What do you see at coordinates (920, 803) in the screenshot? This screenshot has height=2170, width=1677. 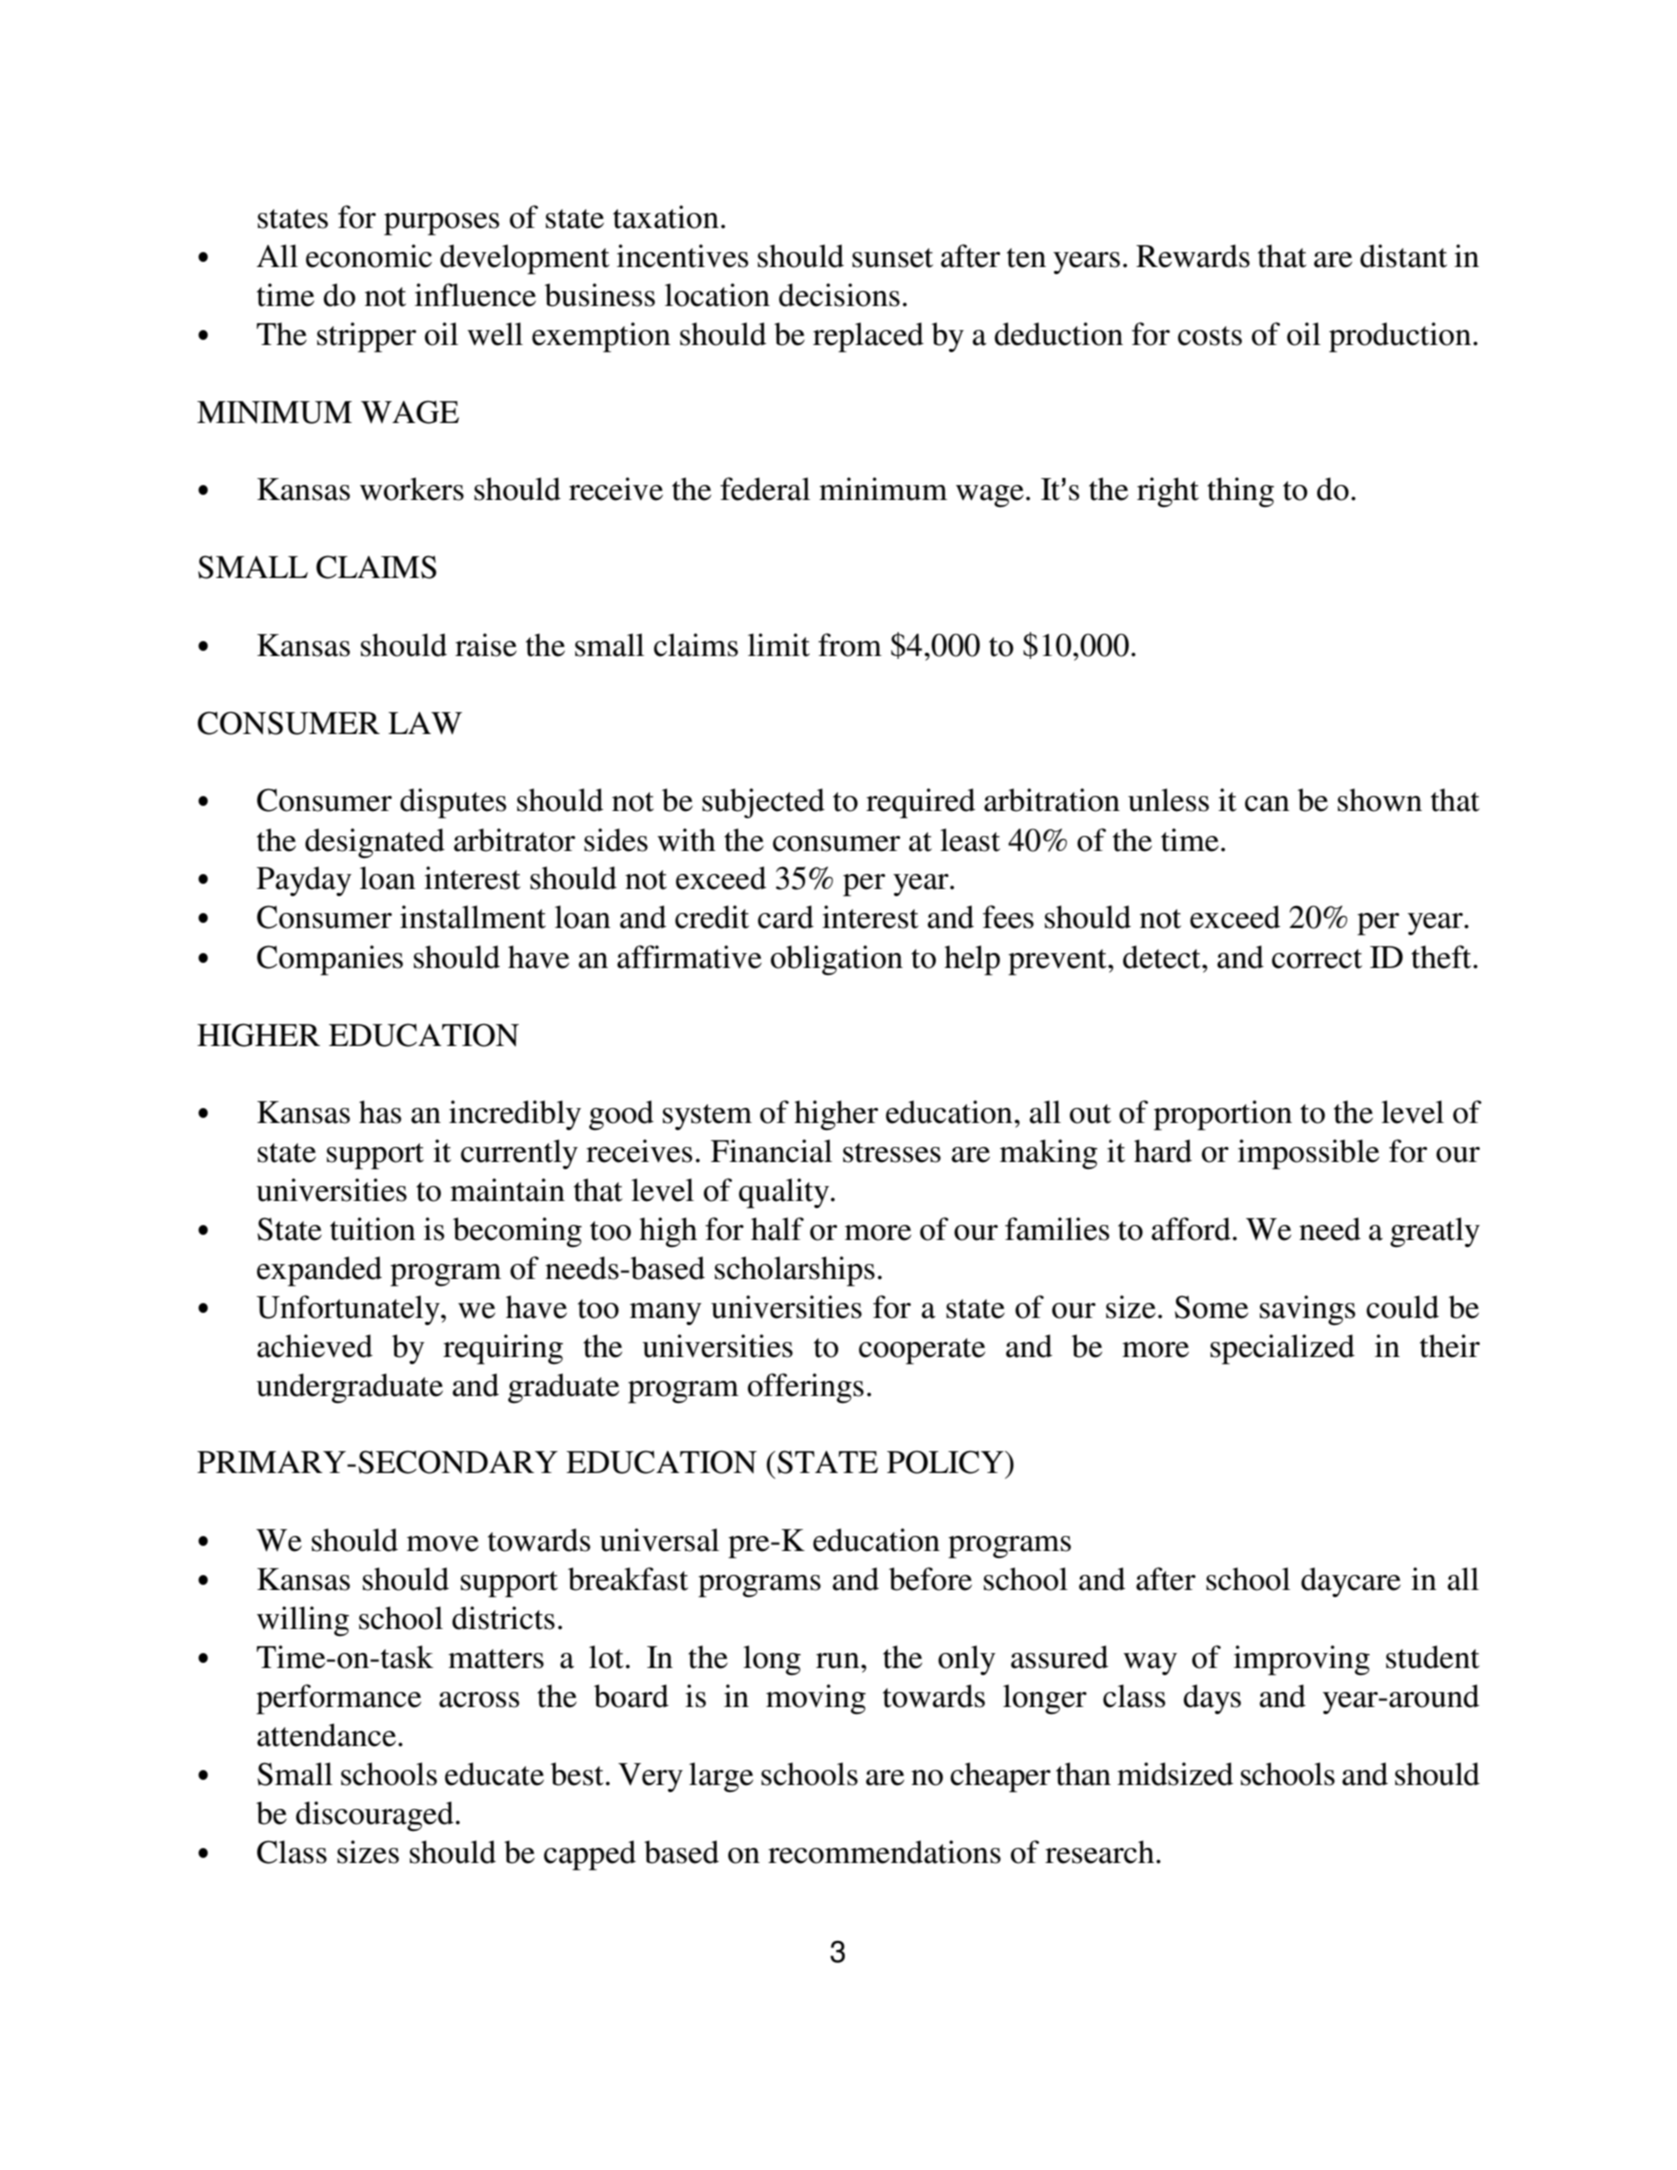 I see `required` at bounding box center [920, 803].
